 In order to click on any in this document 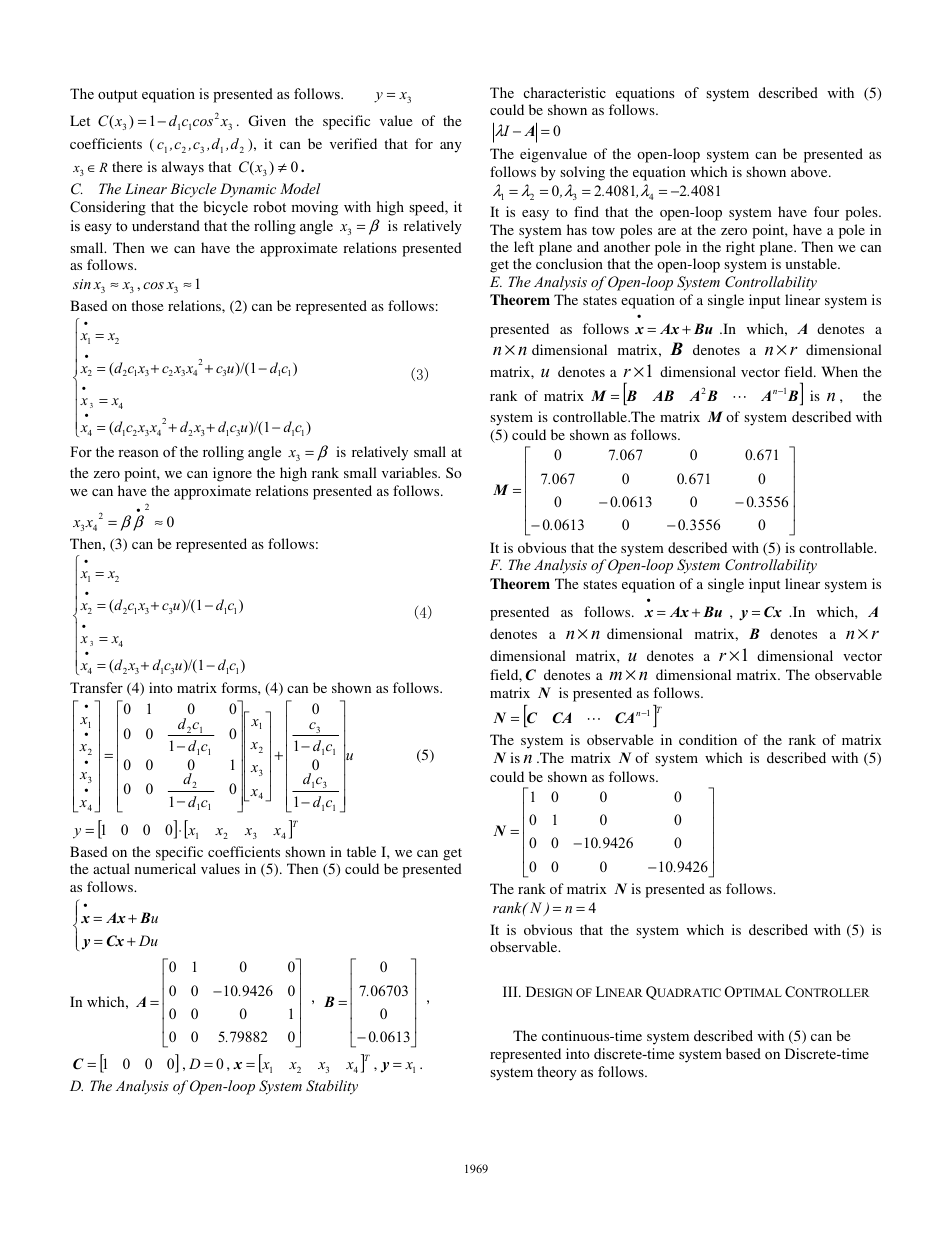, I will do `click(451, 147)`.
